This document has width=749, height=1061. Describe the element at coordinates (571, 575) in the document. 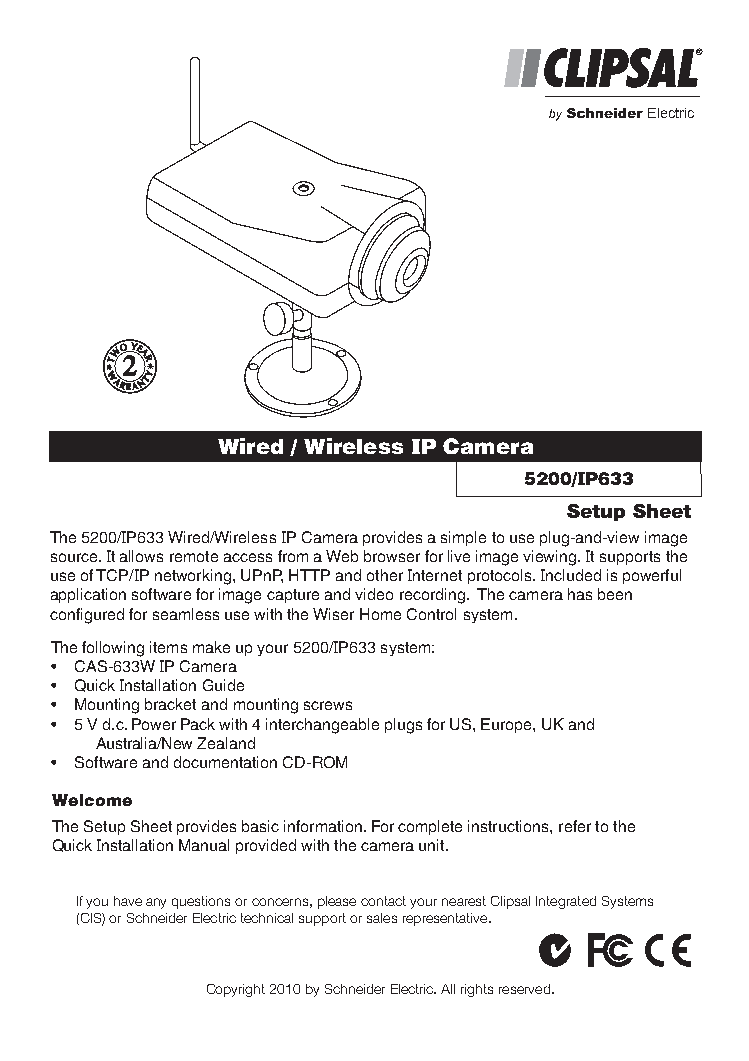

I see `Included` at that location.
